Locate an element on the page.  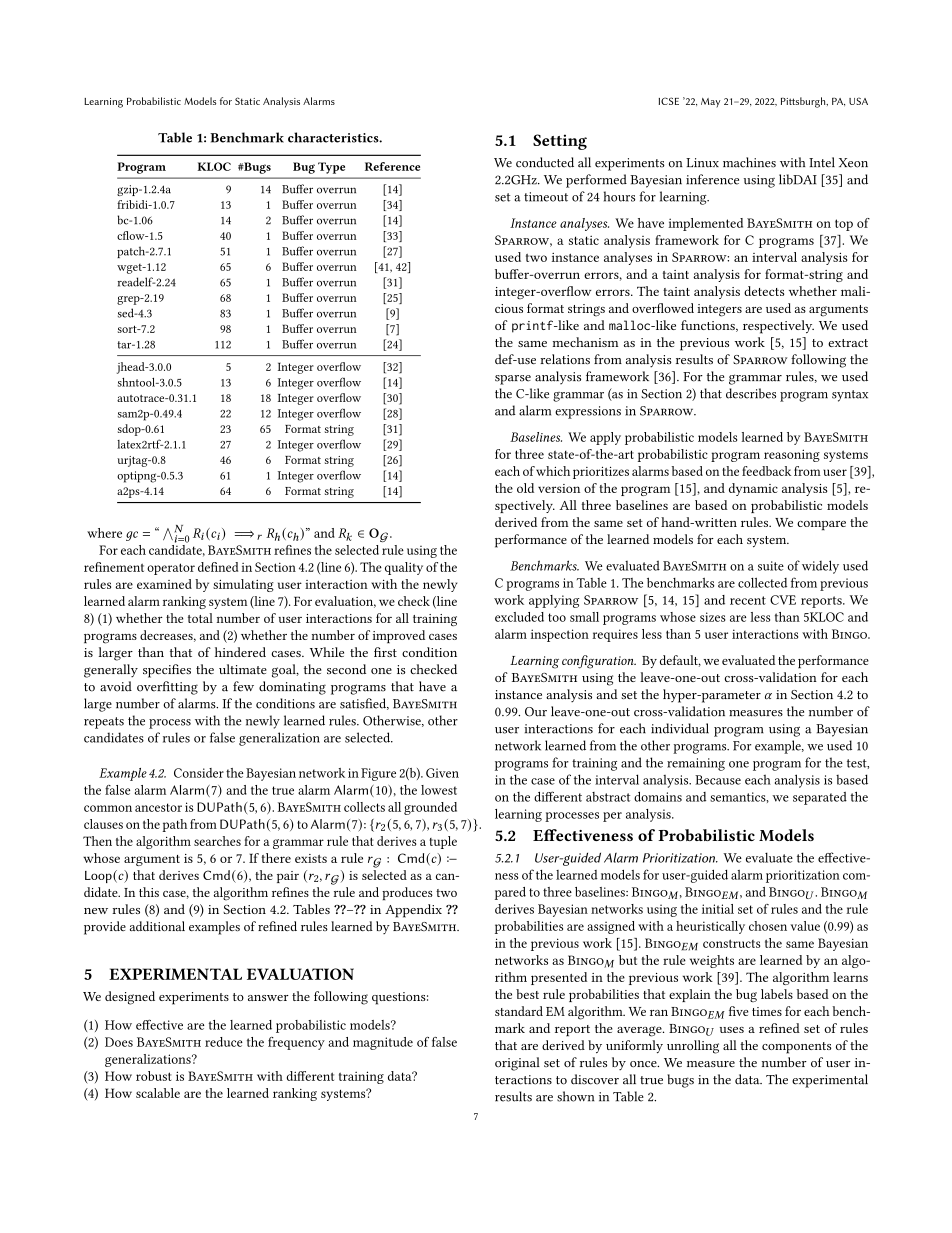
machines is located at coordinates (749, 162).
